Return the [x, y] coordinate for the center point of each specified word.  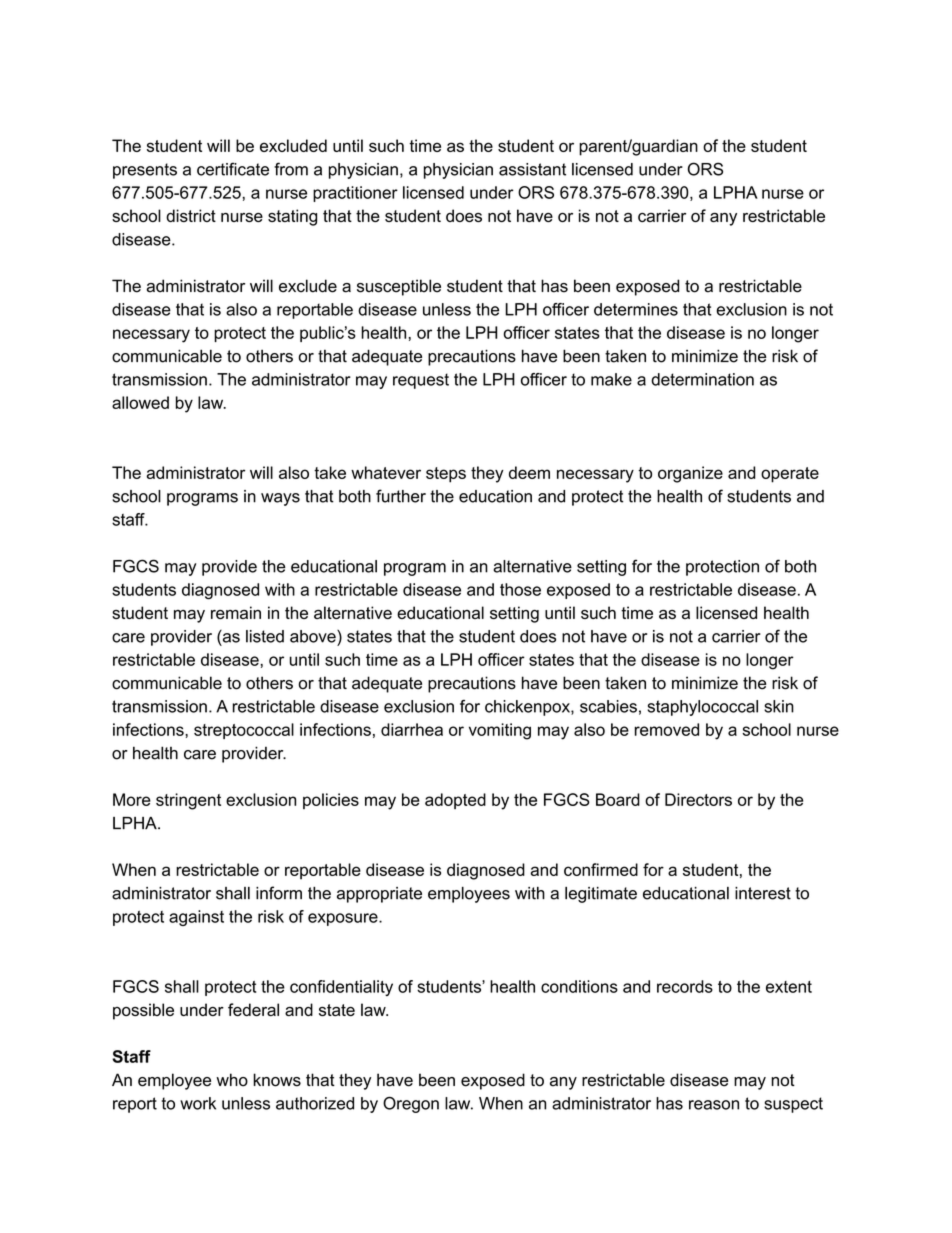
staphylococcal [702, 708]
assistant [532, 169]
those [520, 589]
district [191, 215]
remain [236, 612]
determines [636, 309]
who [232, 1080]
